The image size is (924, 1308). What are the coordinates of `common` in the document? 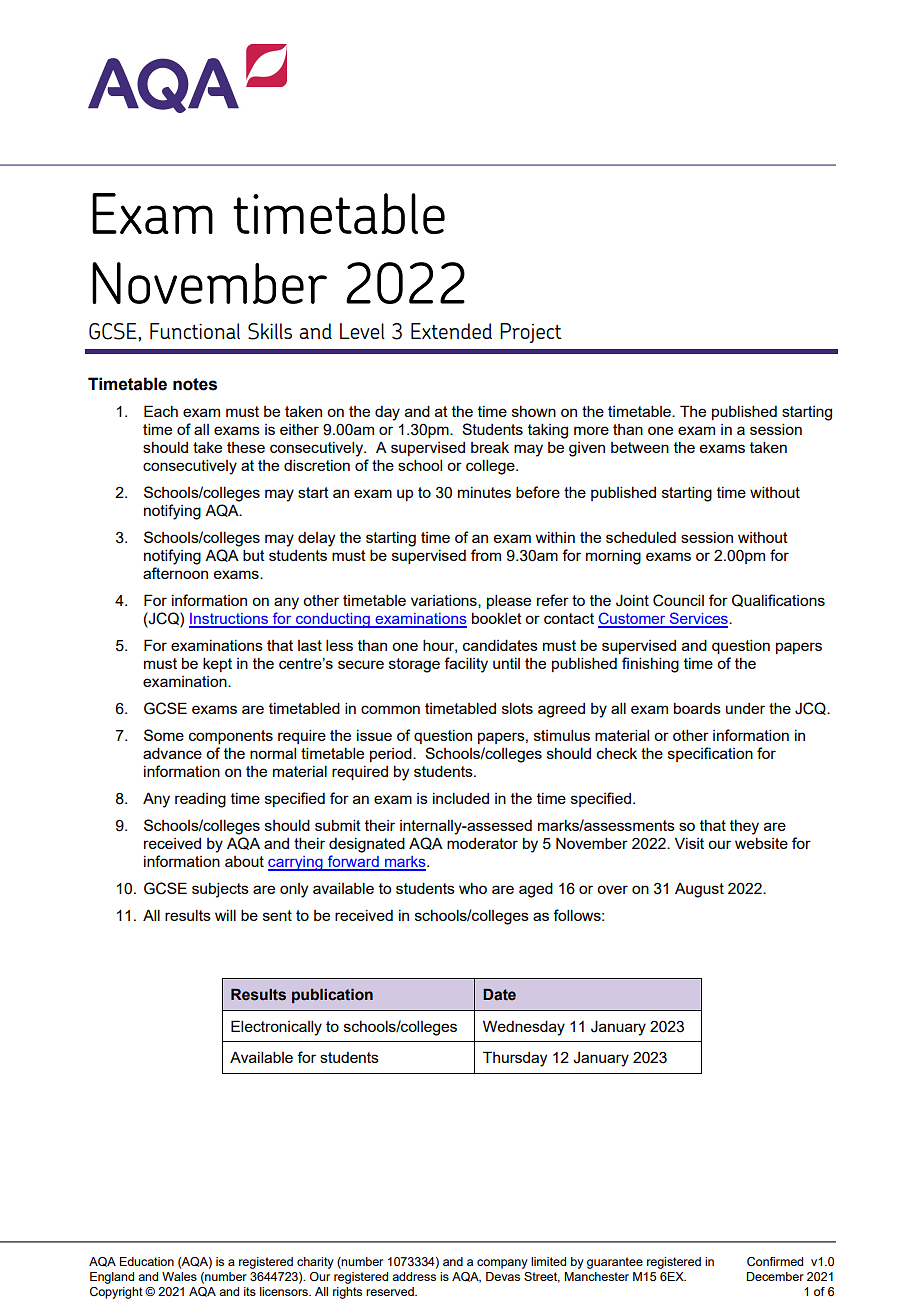 It's located at (390, 709).
